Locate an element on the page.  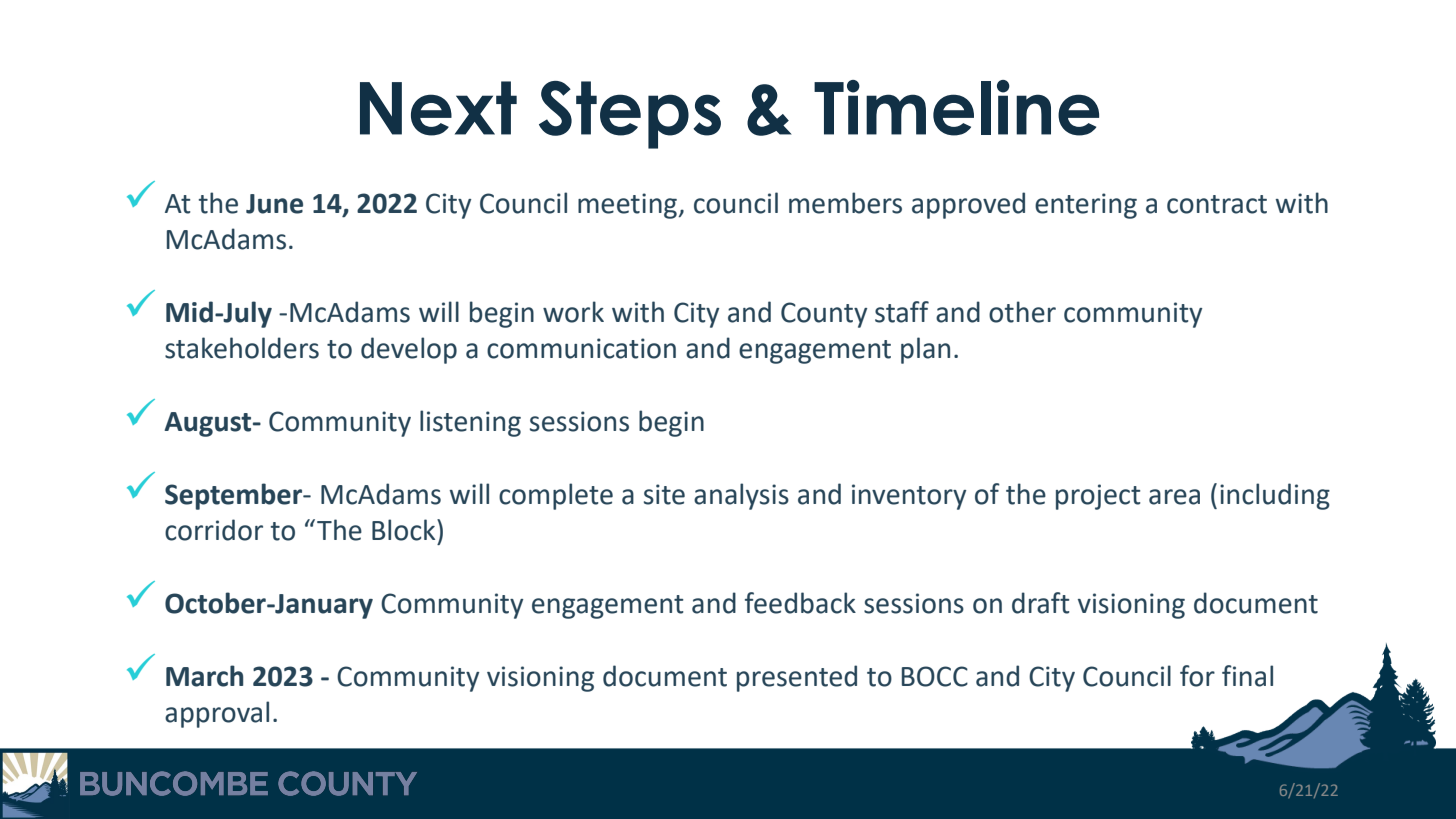
area is located at coordinates (1174, 497).
